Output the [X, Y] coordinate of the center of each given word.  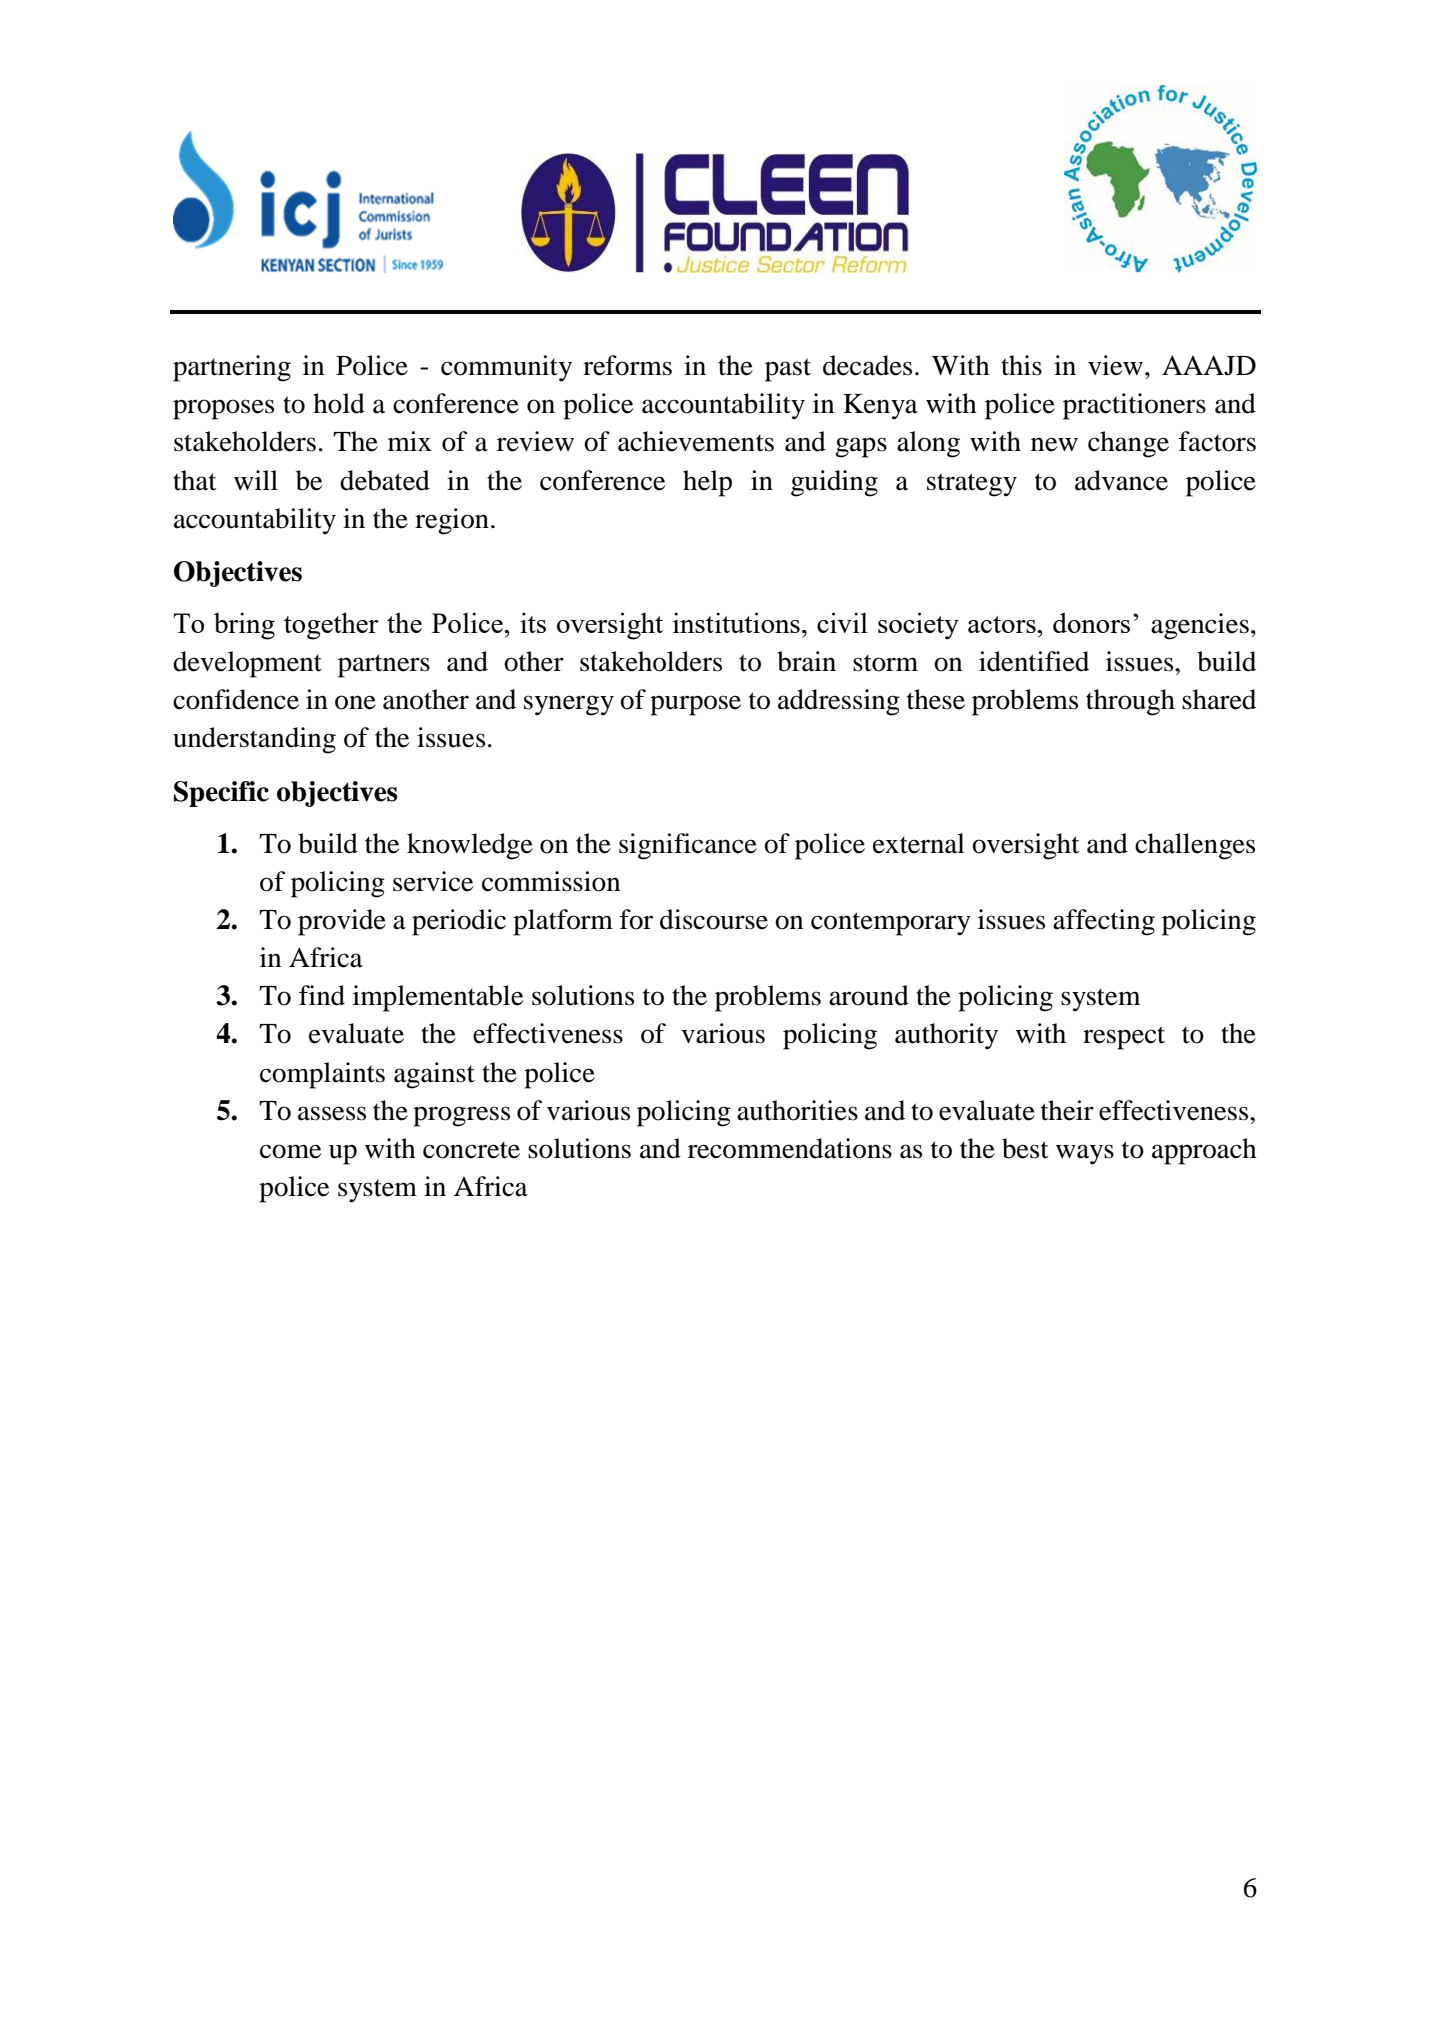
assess [332, 1113]
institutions [736, 622]
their [1067, 1110]
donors [1091, 622]
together [331, 626]
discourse [714, 919]
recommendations [790, 1148]
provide [342, 922]
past [788, 370]
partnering [232, 368]
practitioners [1134, 406]
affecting [1104, 922]
